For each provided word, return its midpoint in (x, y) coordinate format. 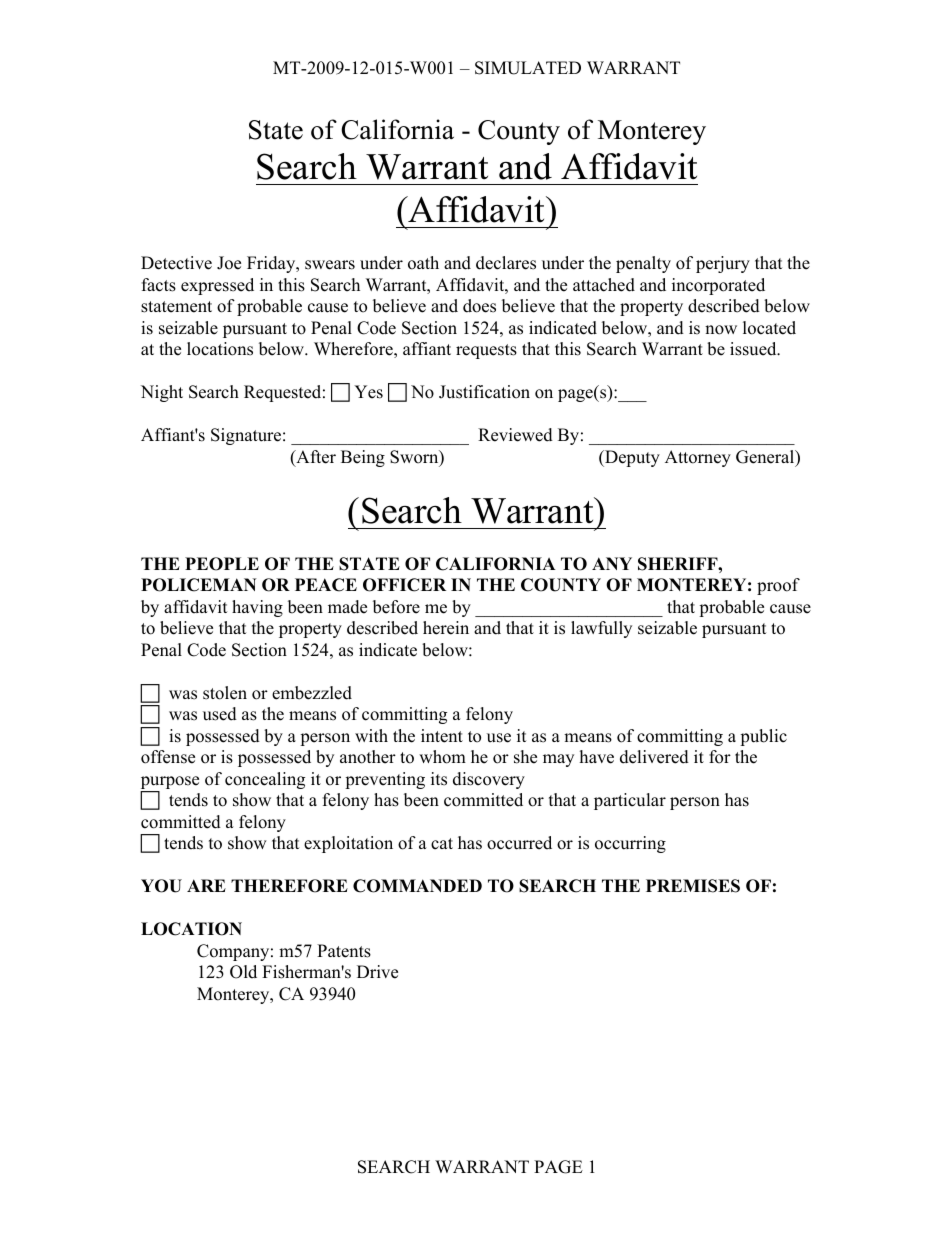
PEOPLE (222, 564)
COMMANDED (417, 886)
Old (243, 972)
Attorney (698, 458)
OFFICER (404, 585)
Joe (229, 263)
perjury (723, 264)
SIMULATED (528, 68)
